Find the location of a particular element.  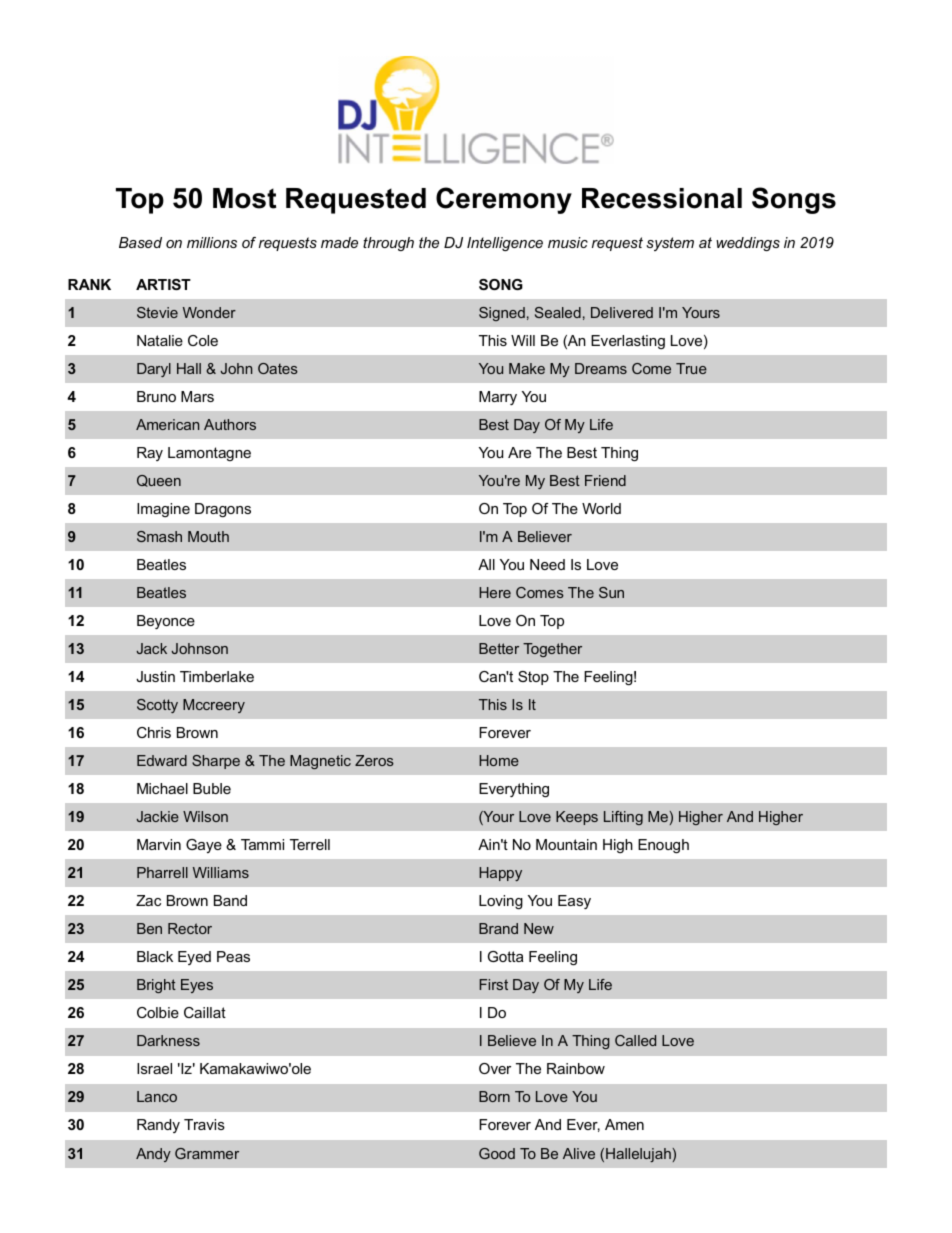

through is located at coordinates (388, 244).
